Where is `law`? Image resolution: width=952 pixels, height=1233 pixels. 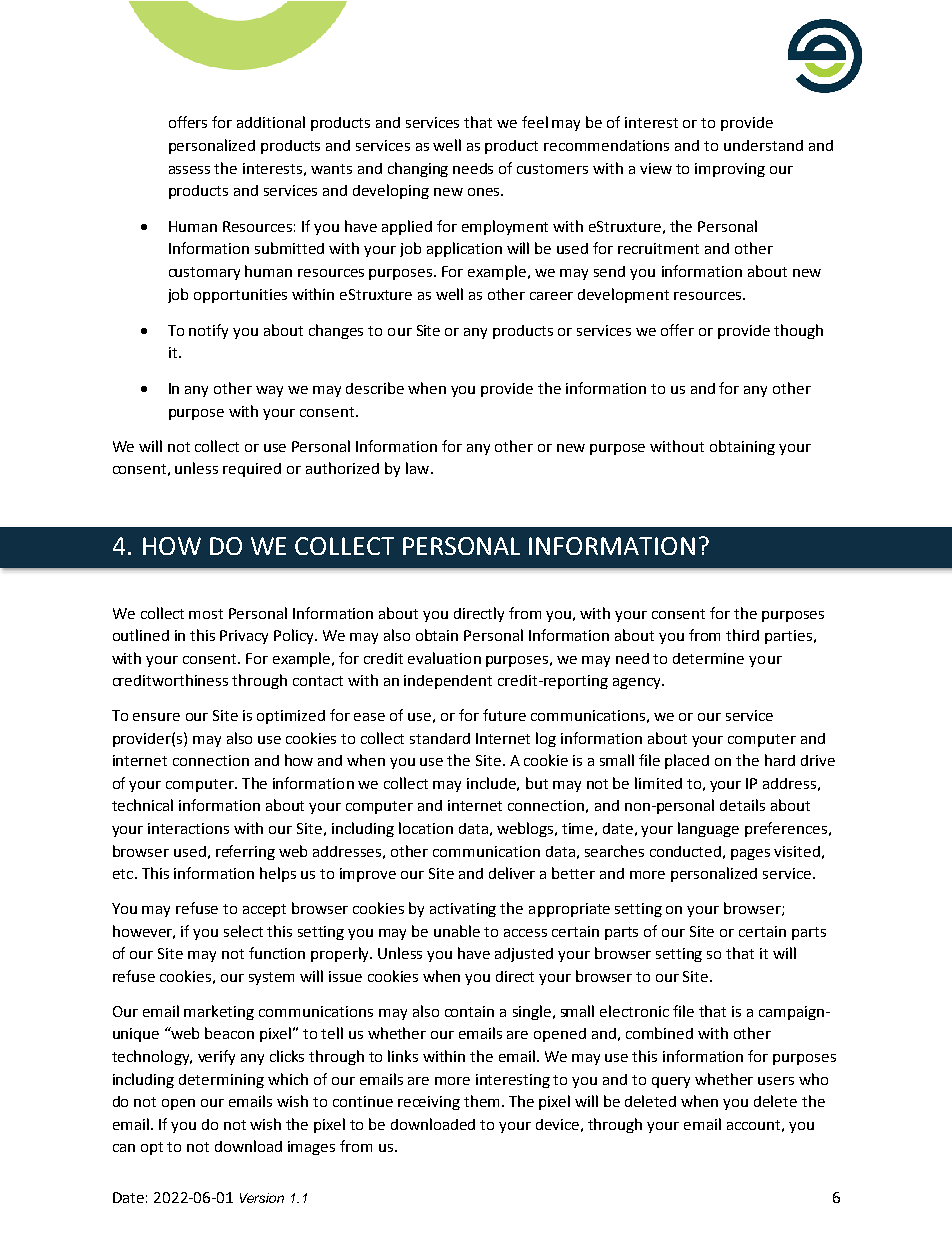 law is located at coordinates (419, 468).
